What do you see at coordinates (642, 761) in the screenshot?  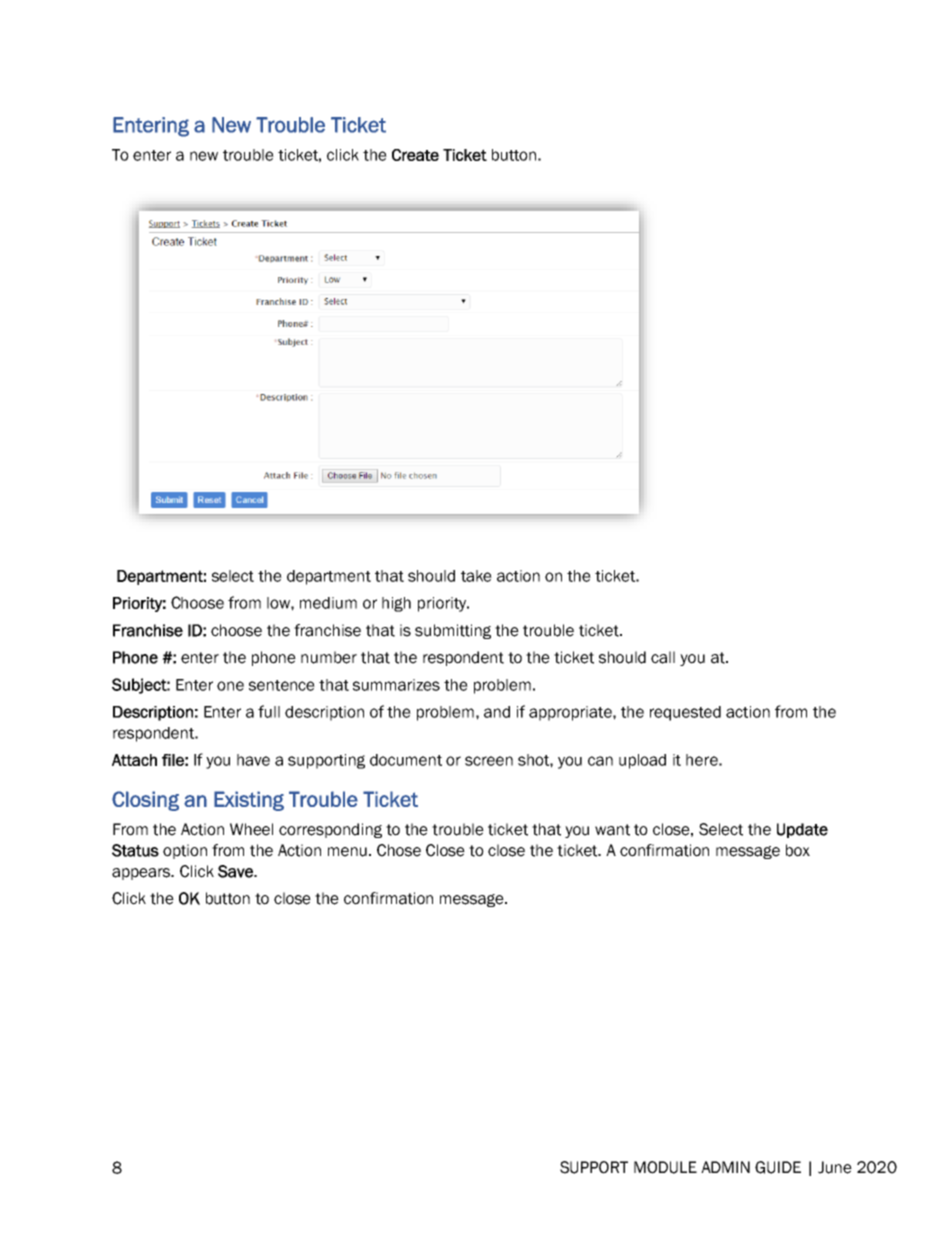 I see `upload` at bounding box center [642, 761].
